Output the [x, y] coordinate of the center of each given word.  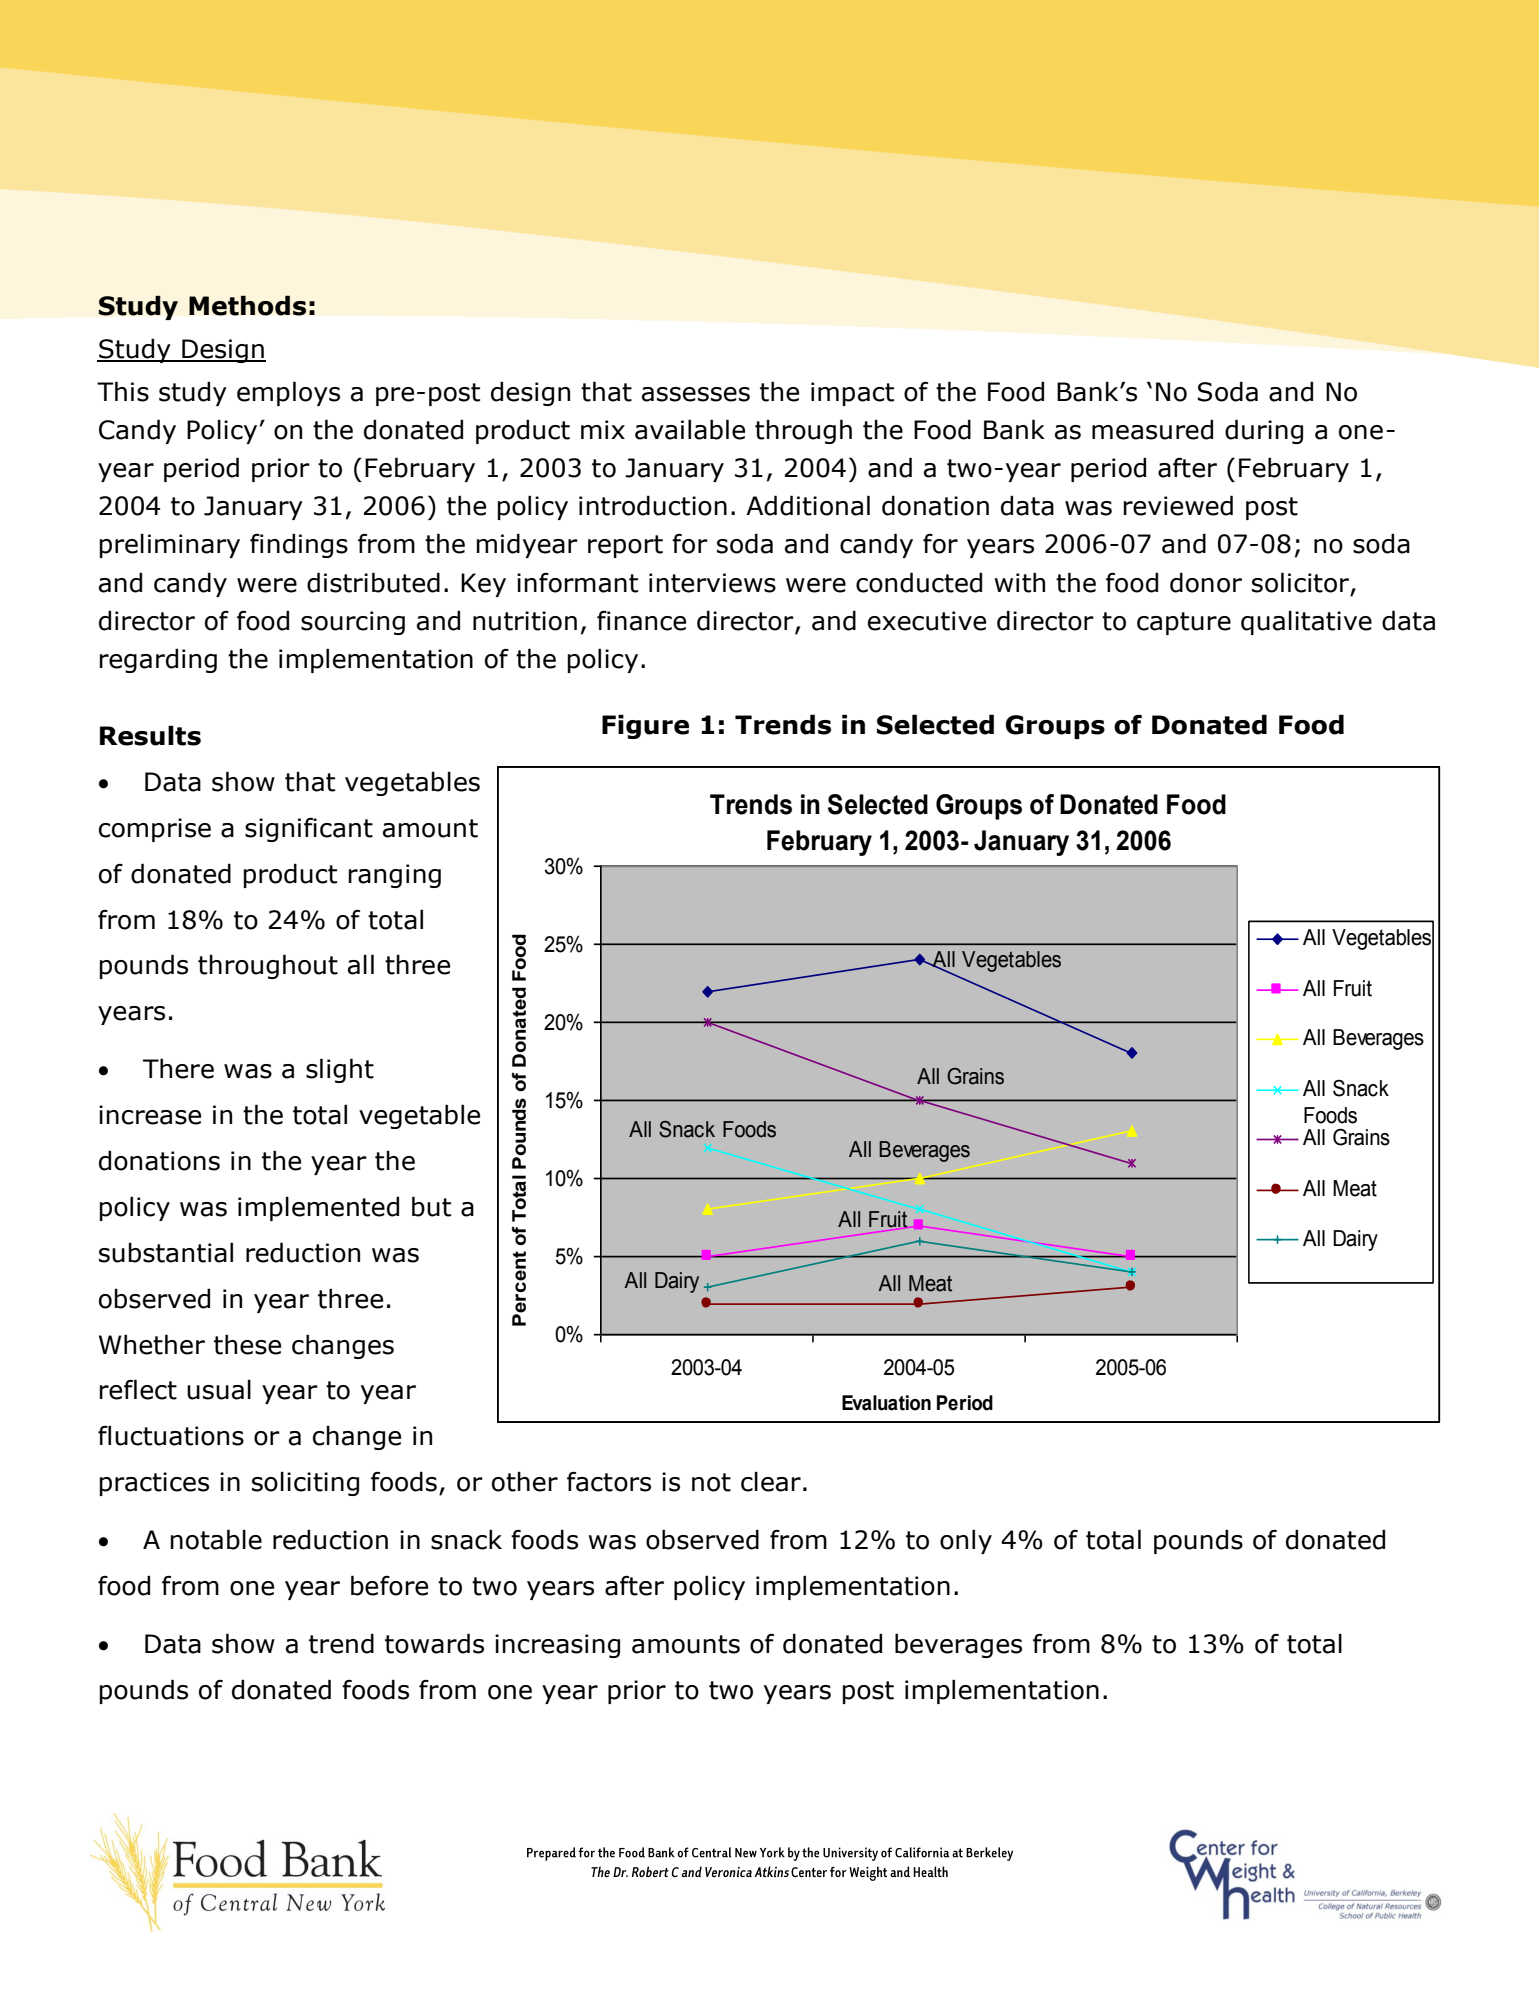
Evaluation [886, 1403]
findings [299, 545]
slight [340, 1070]
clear [771, 1481]
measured [1152, 429]
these [247, 1344]
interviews [712, 583]
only [966, 1541]
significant [309, 830]
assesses [696, 394]
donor [1206, 582]
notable [216, 1539]
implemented [318, 1208]
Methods [247, 305]
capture [1184, 623]
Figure [645, 726]
